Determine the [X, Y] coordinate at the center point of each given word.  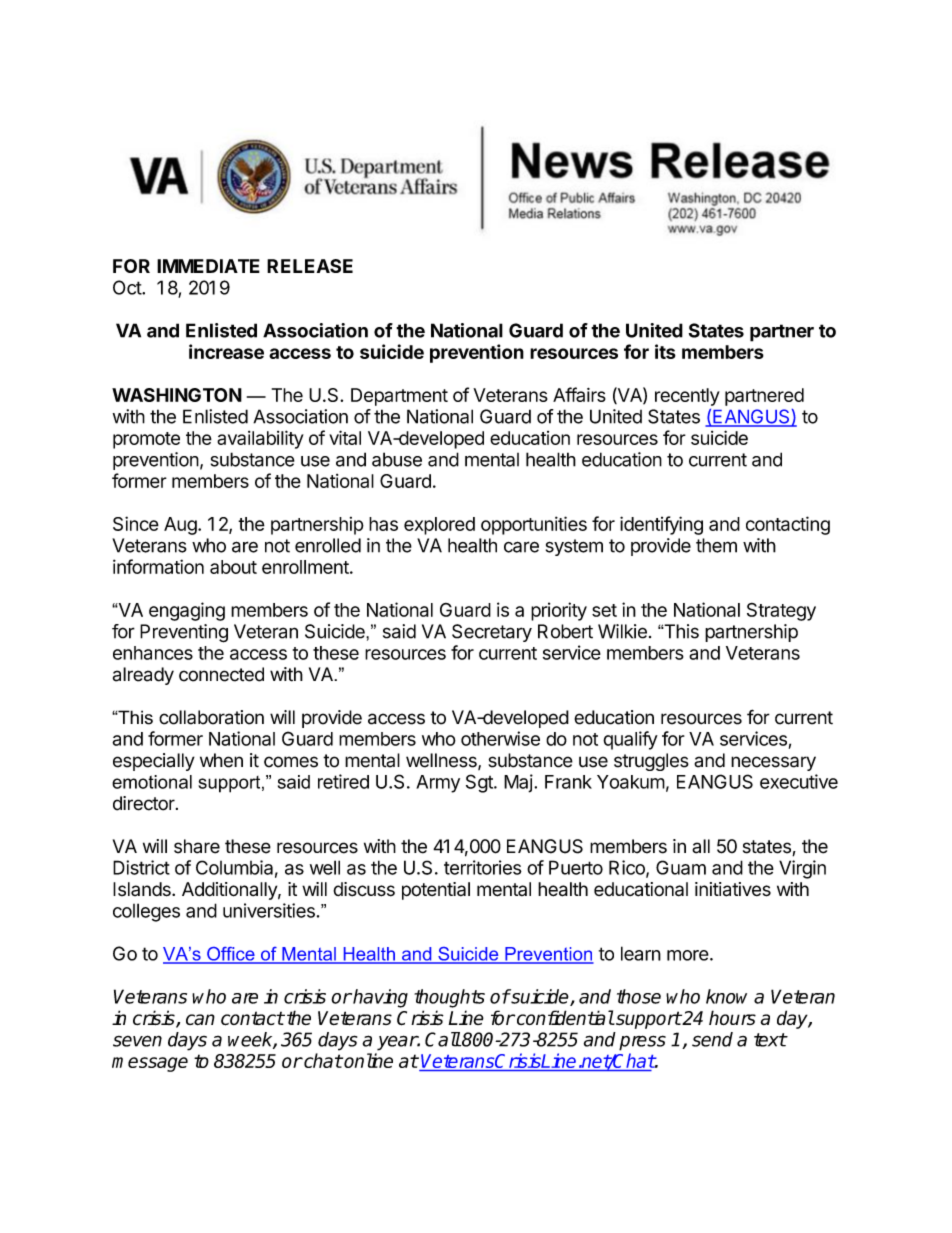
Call [443, 1039]
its [665, 351]
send [712, 1039]
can [200, 1019]
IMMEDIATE [208, 266]
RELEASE [310, 266]
